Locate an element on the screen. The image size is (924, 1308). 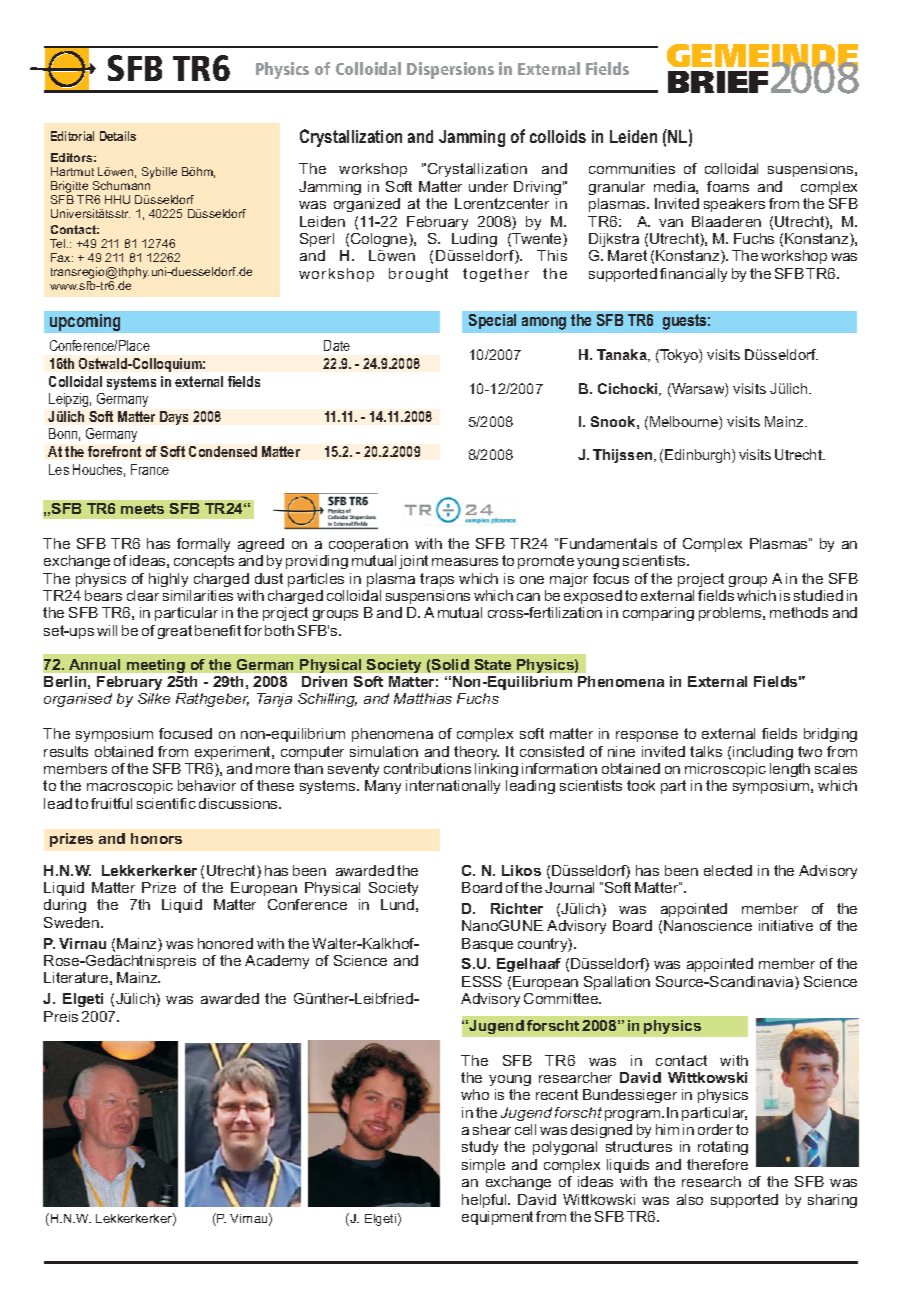
Days is located at coordinates (174, 418).
